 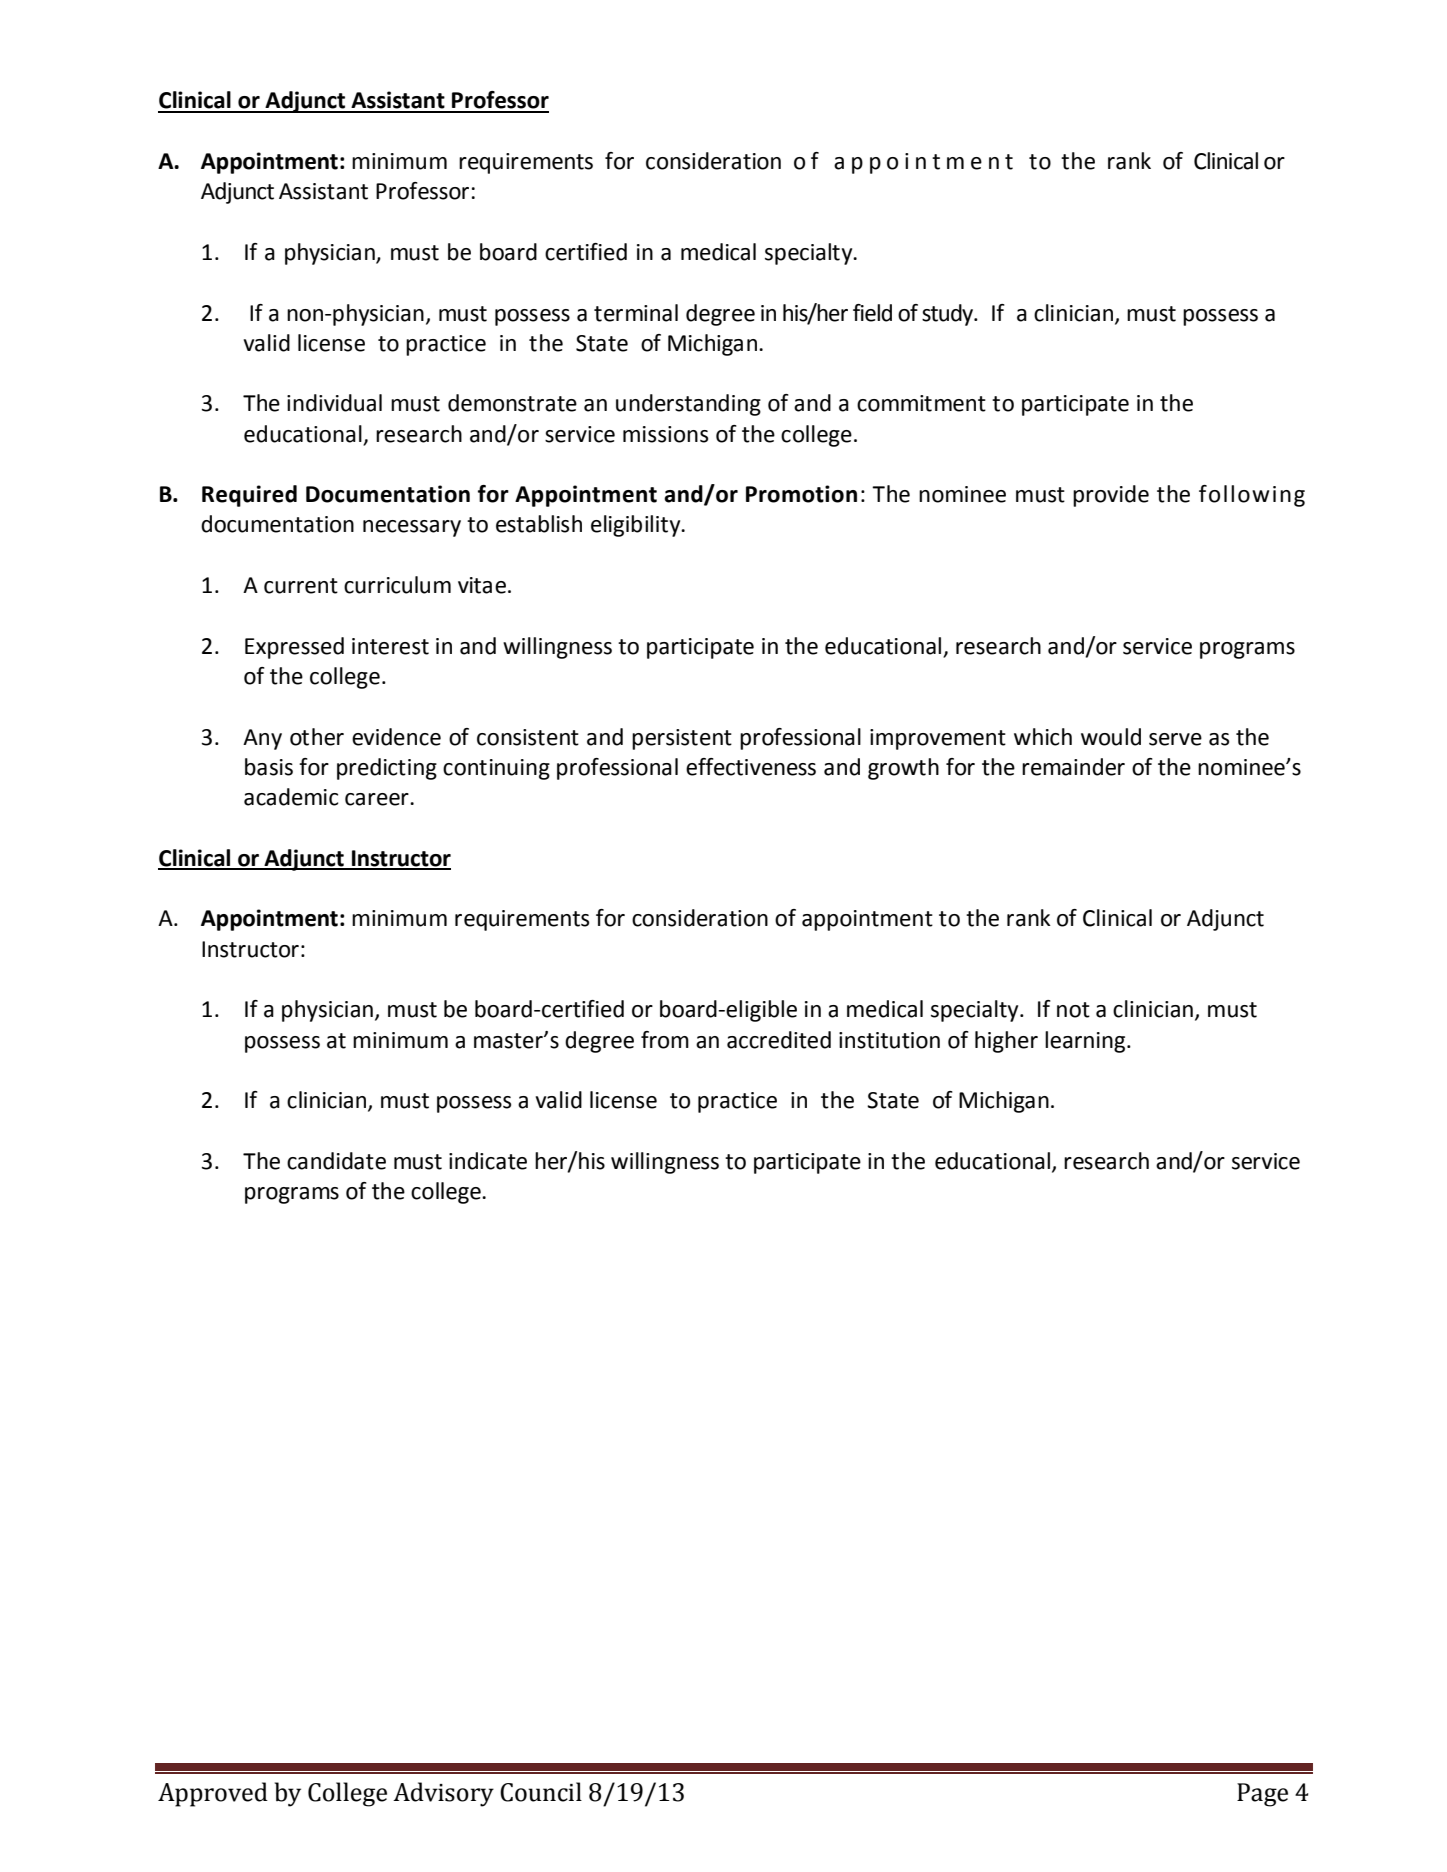 I want to click on other, so click(x=317, y=737).
